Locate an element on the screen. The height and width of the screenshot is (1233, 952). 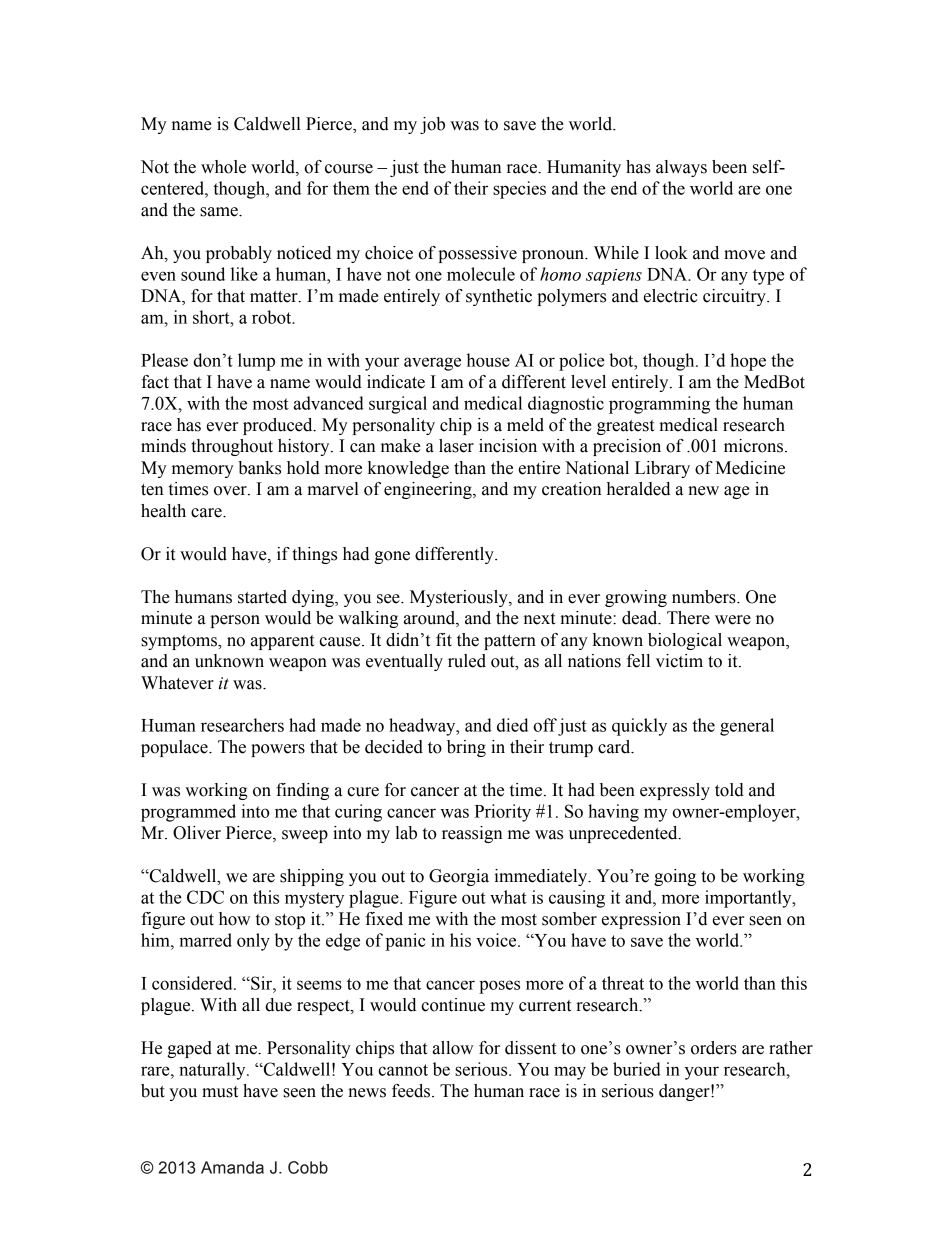
always is located at coordinates (681, 168).
